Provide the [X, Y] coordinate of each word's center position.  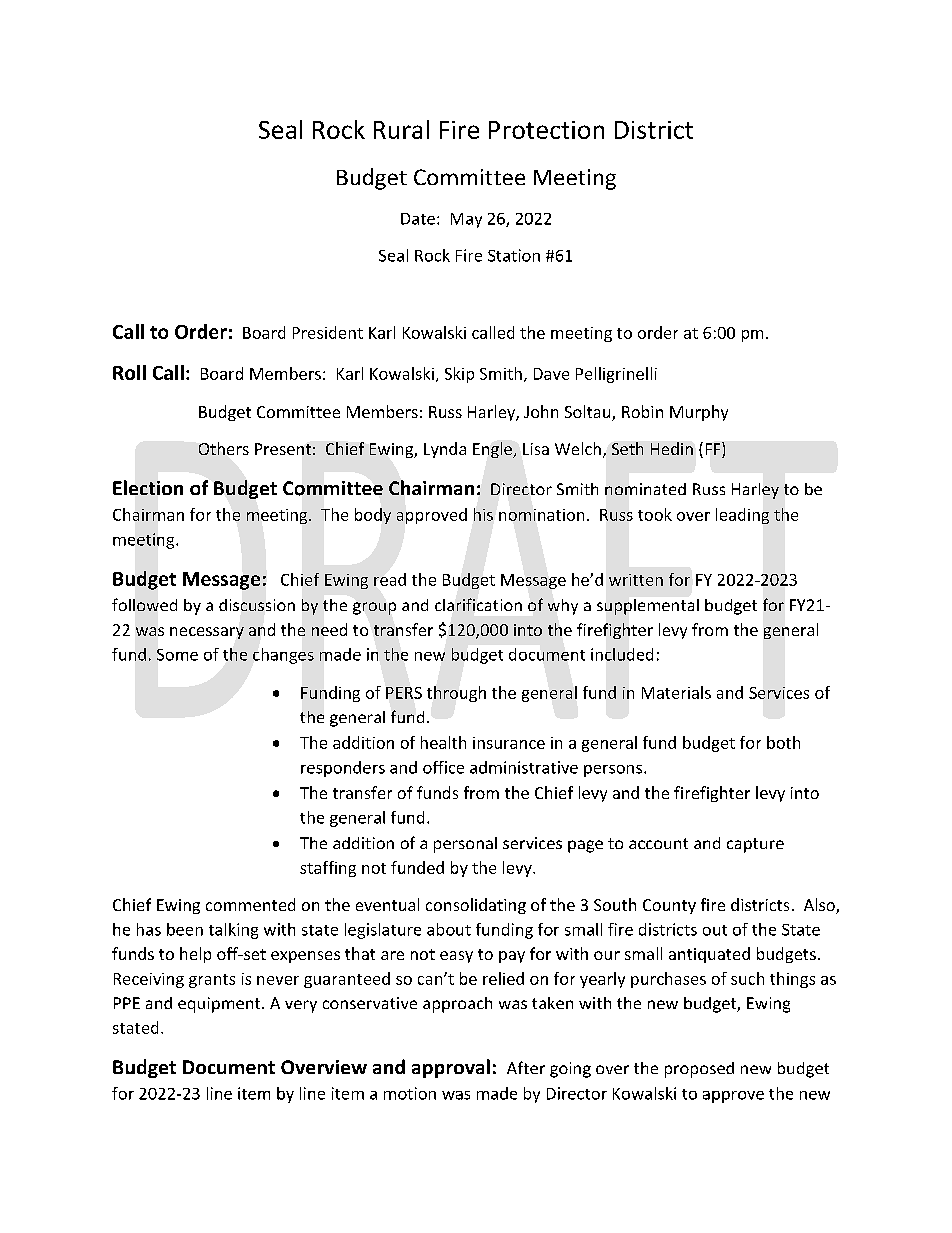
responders [343, 769]
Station [514, 255]
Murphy [699, 413]
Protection [546, 130]
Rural [401, 129]
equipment [220, 1005]
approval [451, 1068]
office [443, 767]
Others [224, 448]
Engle [493, 450]
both [783, 742]
